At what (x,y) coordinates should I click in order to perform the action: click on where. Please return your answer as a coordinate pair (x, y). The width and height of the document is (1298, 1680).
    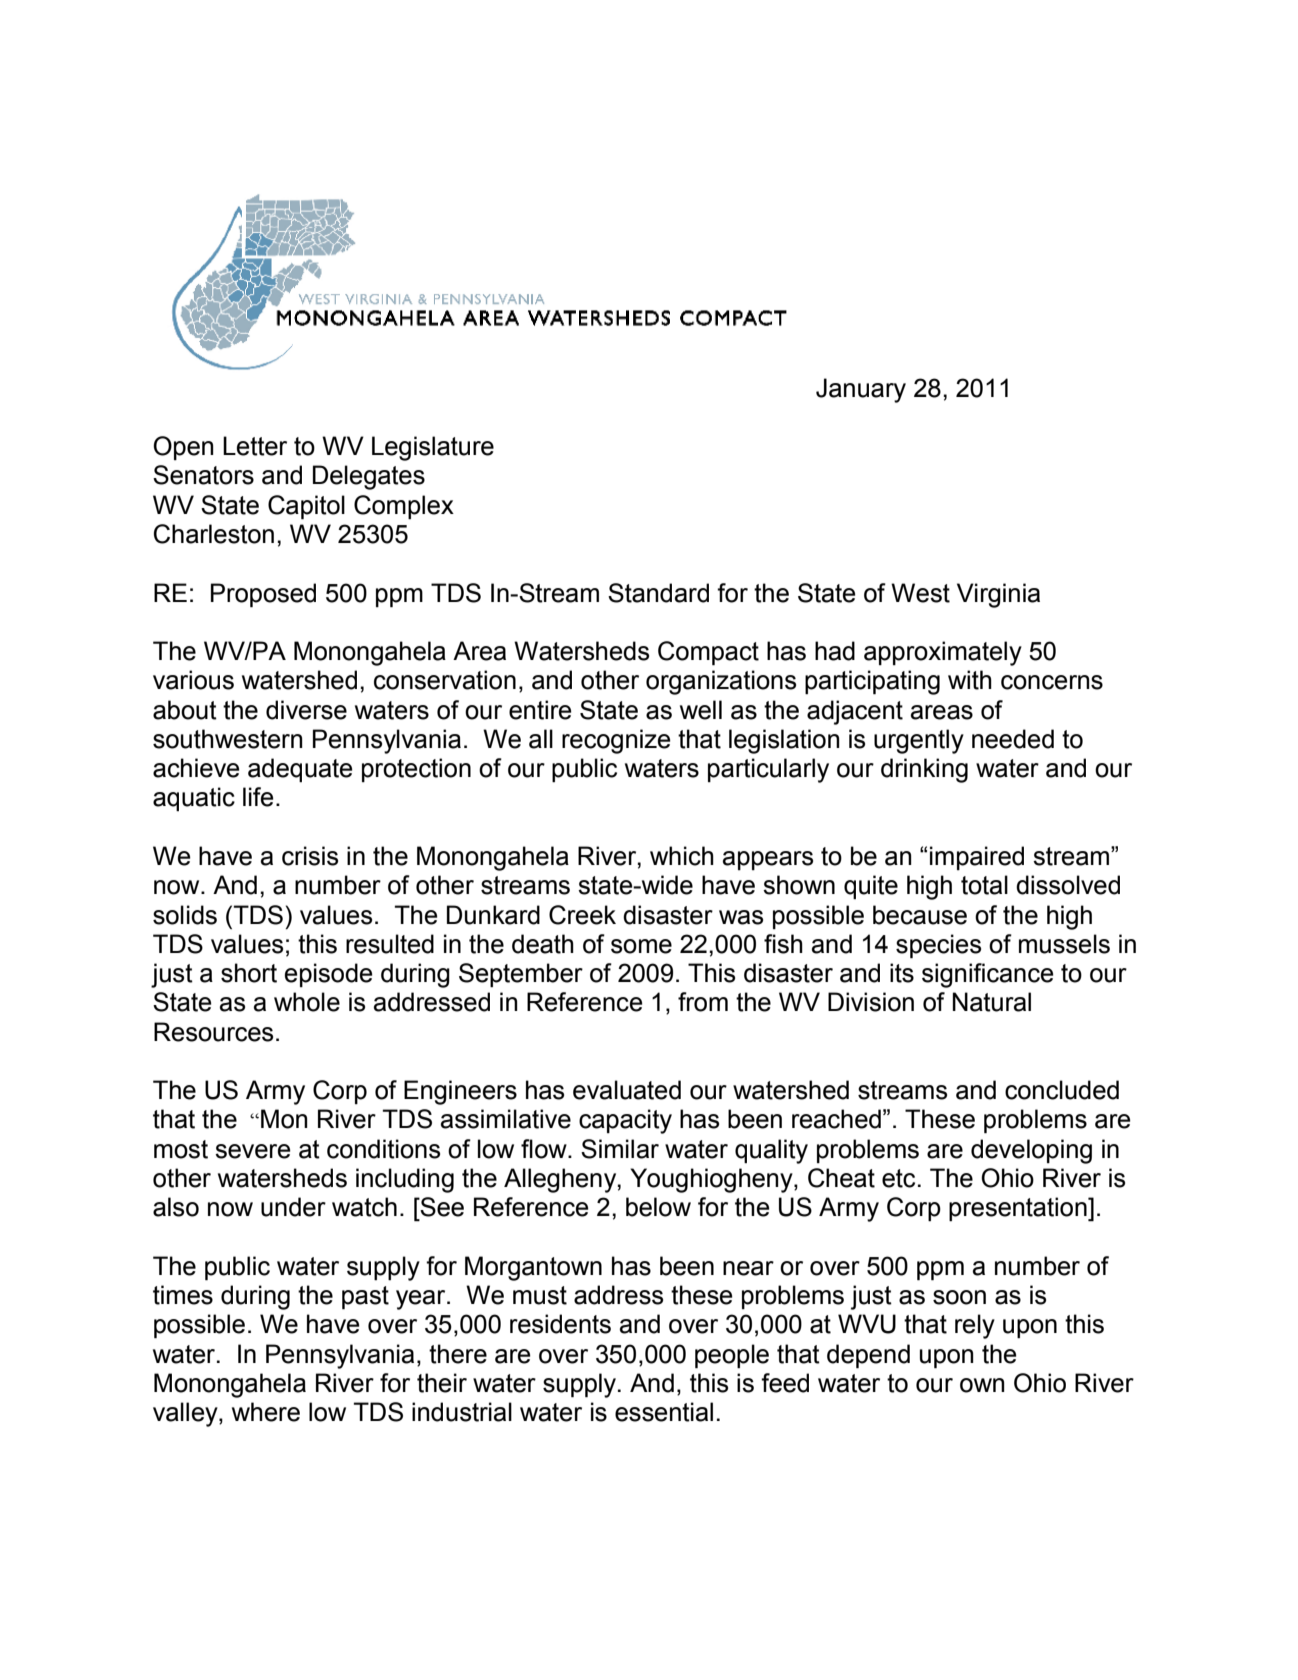
    Looking at the image, I should click on (266, 1412).
